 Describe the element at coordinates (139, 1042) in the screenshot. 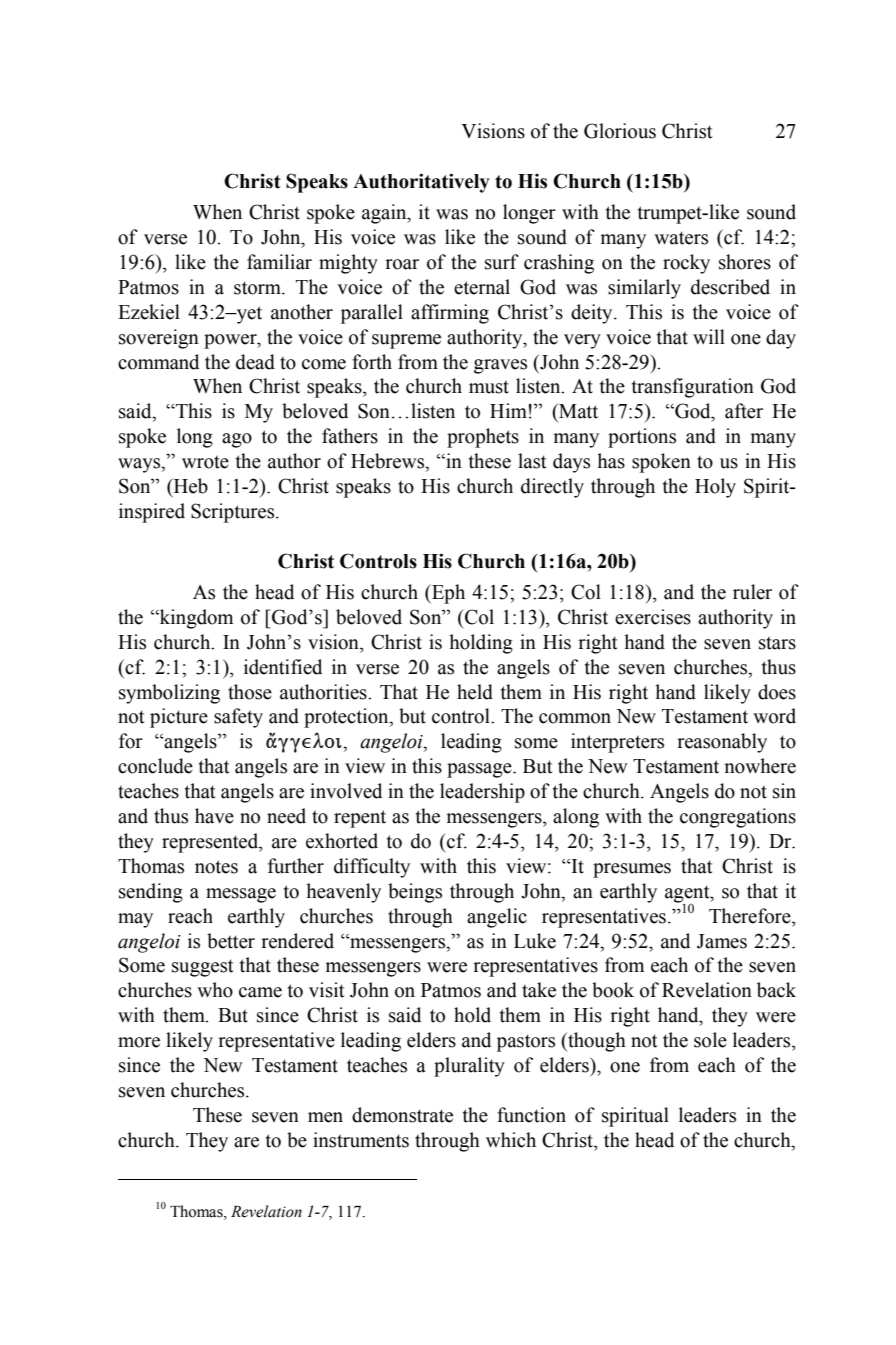

I see `more` at that location.
